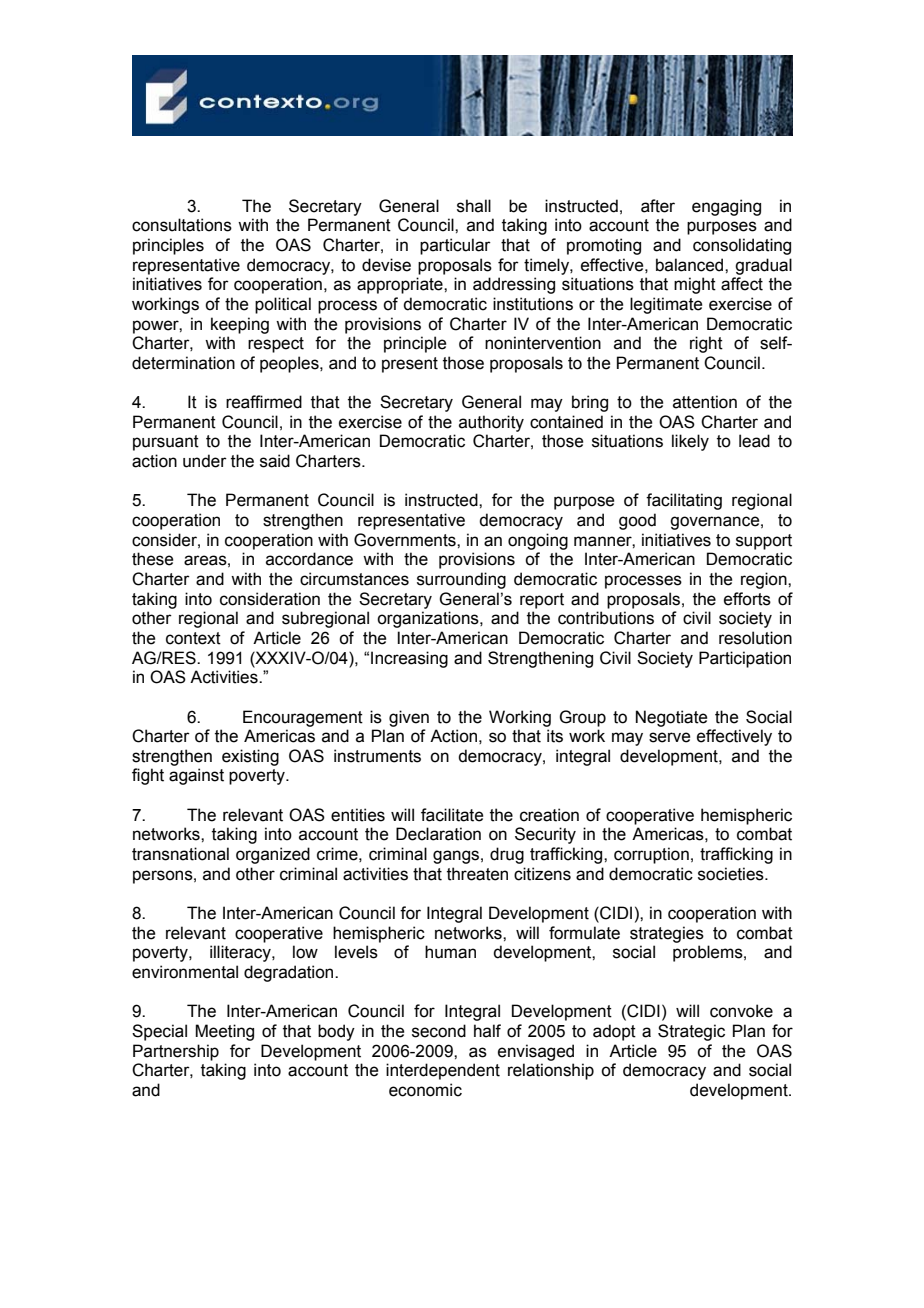 Image resolution: width=924 pixels, height=1308 pixels. Describe the element at coordinates (691, 265) in the page. I see `balanced` at that location.
